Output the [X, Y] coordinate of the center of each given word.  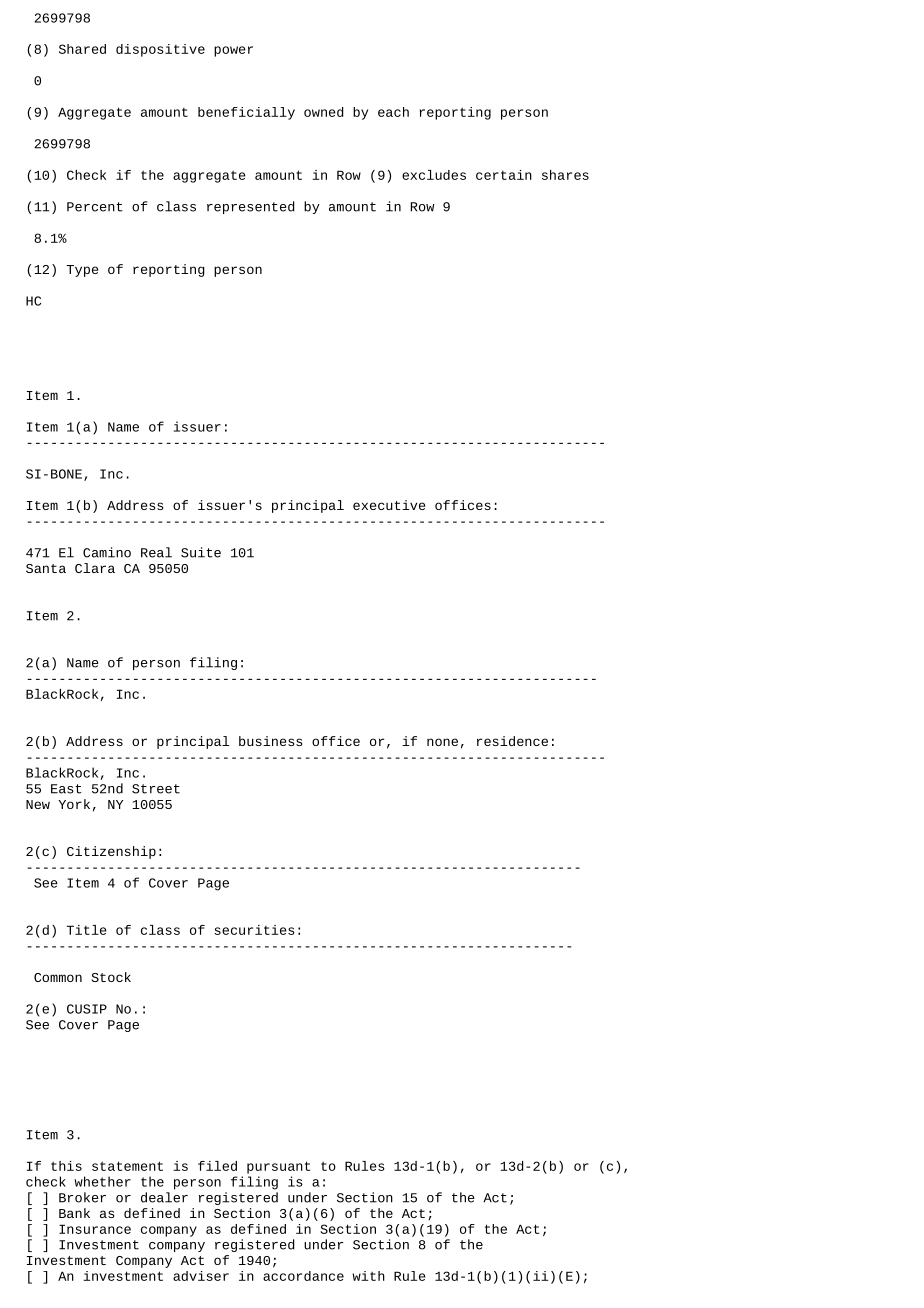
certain [504, 175]
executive [389, 505]
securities [255, 930]
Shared [82, 49]
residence [512, 741]
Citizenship [111, 852]
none [442, 742]
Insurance [95, 1229]
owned [323, 112]
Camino [107, 552]
